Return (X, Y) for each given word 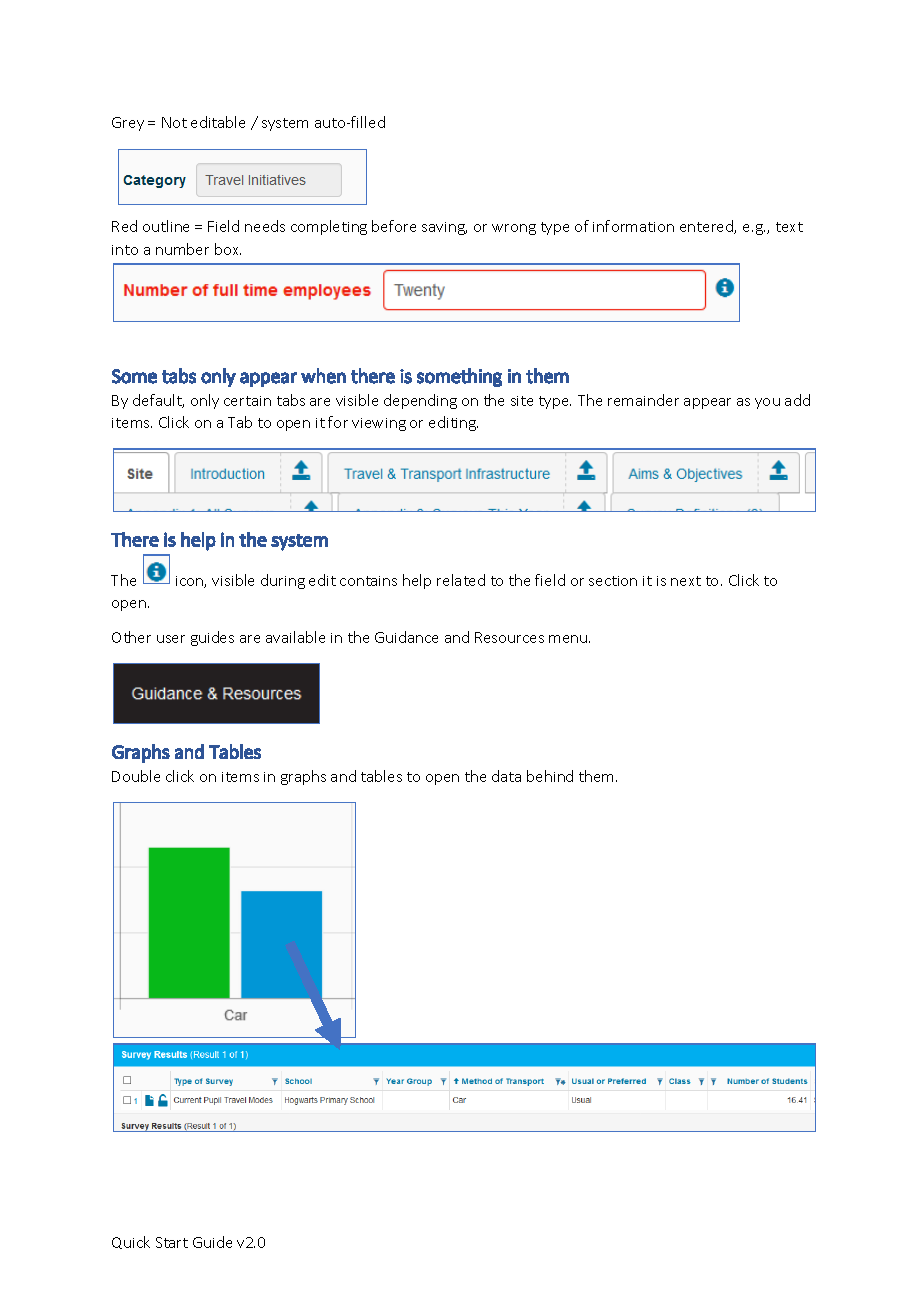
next (686, 581)
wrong (514, 229)
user (171, 639)
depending (420, 401)
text (789, 227)
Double (136, 776)
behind (550, 776)
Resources (509, 637)
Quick (131, 1242)
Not (174, 122)
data (506, 776)
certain (247, 401)
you (767, 403)
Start (172, 1242)
